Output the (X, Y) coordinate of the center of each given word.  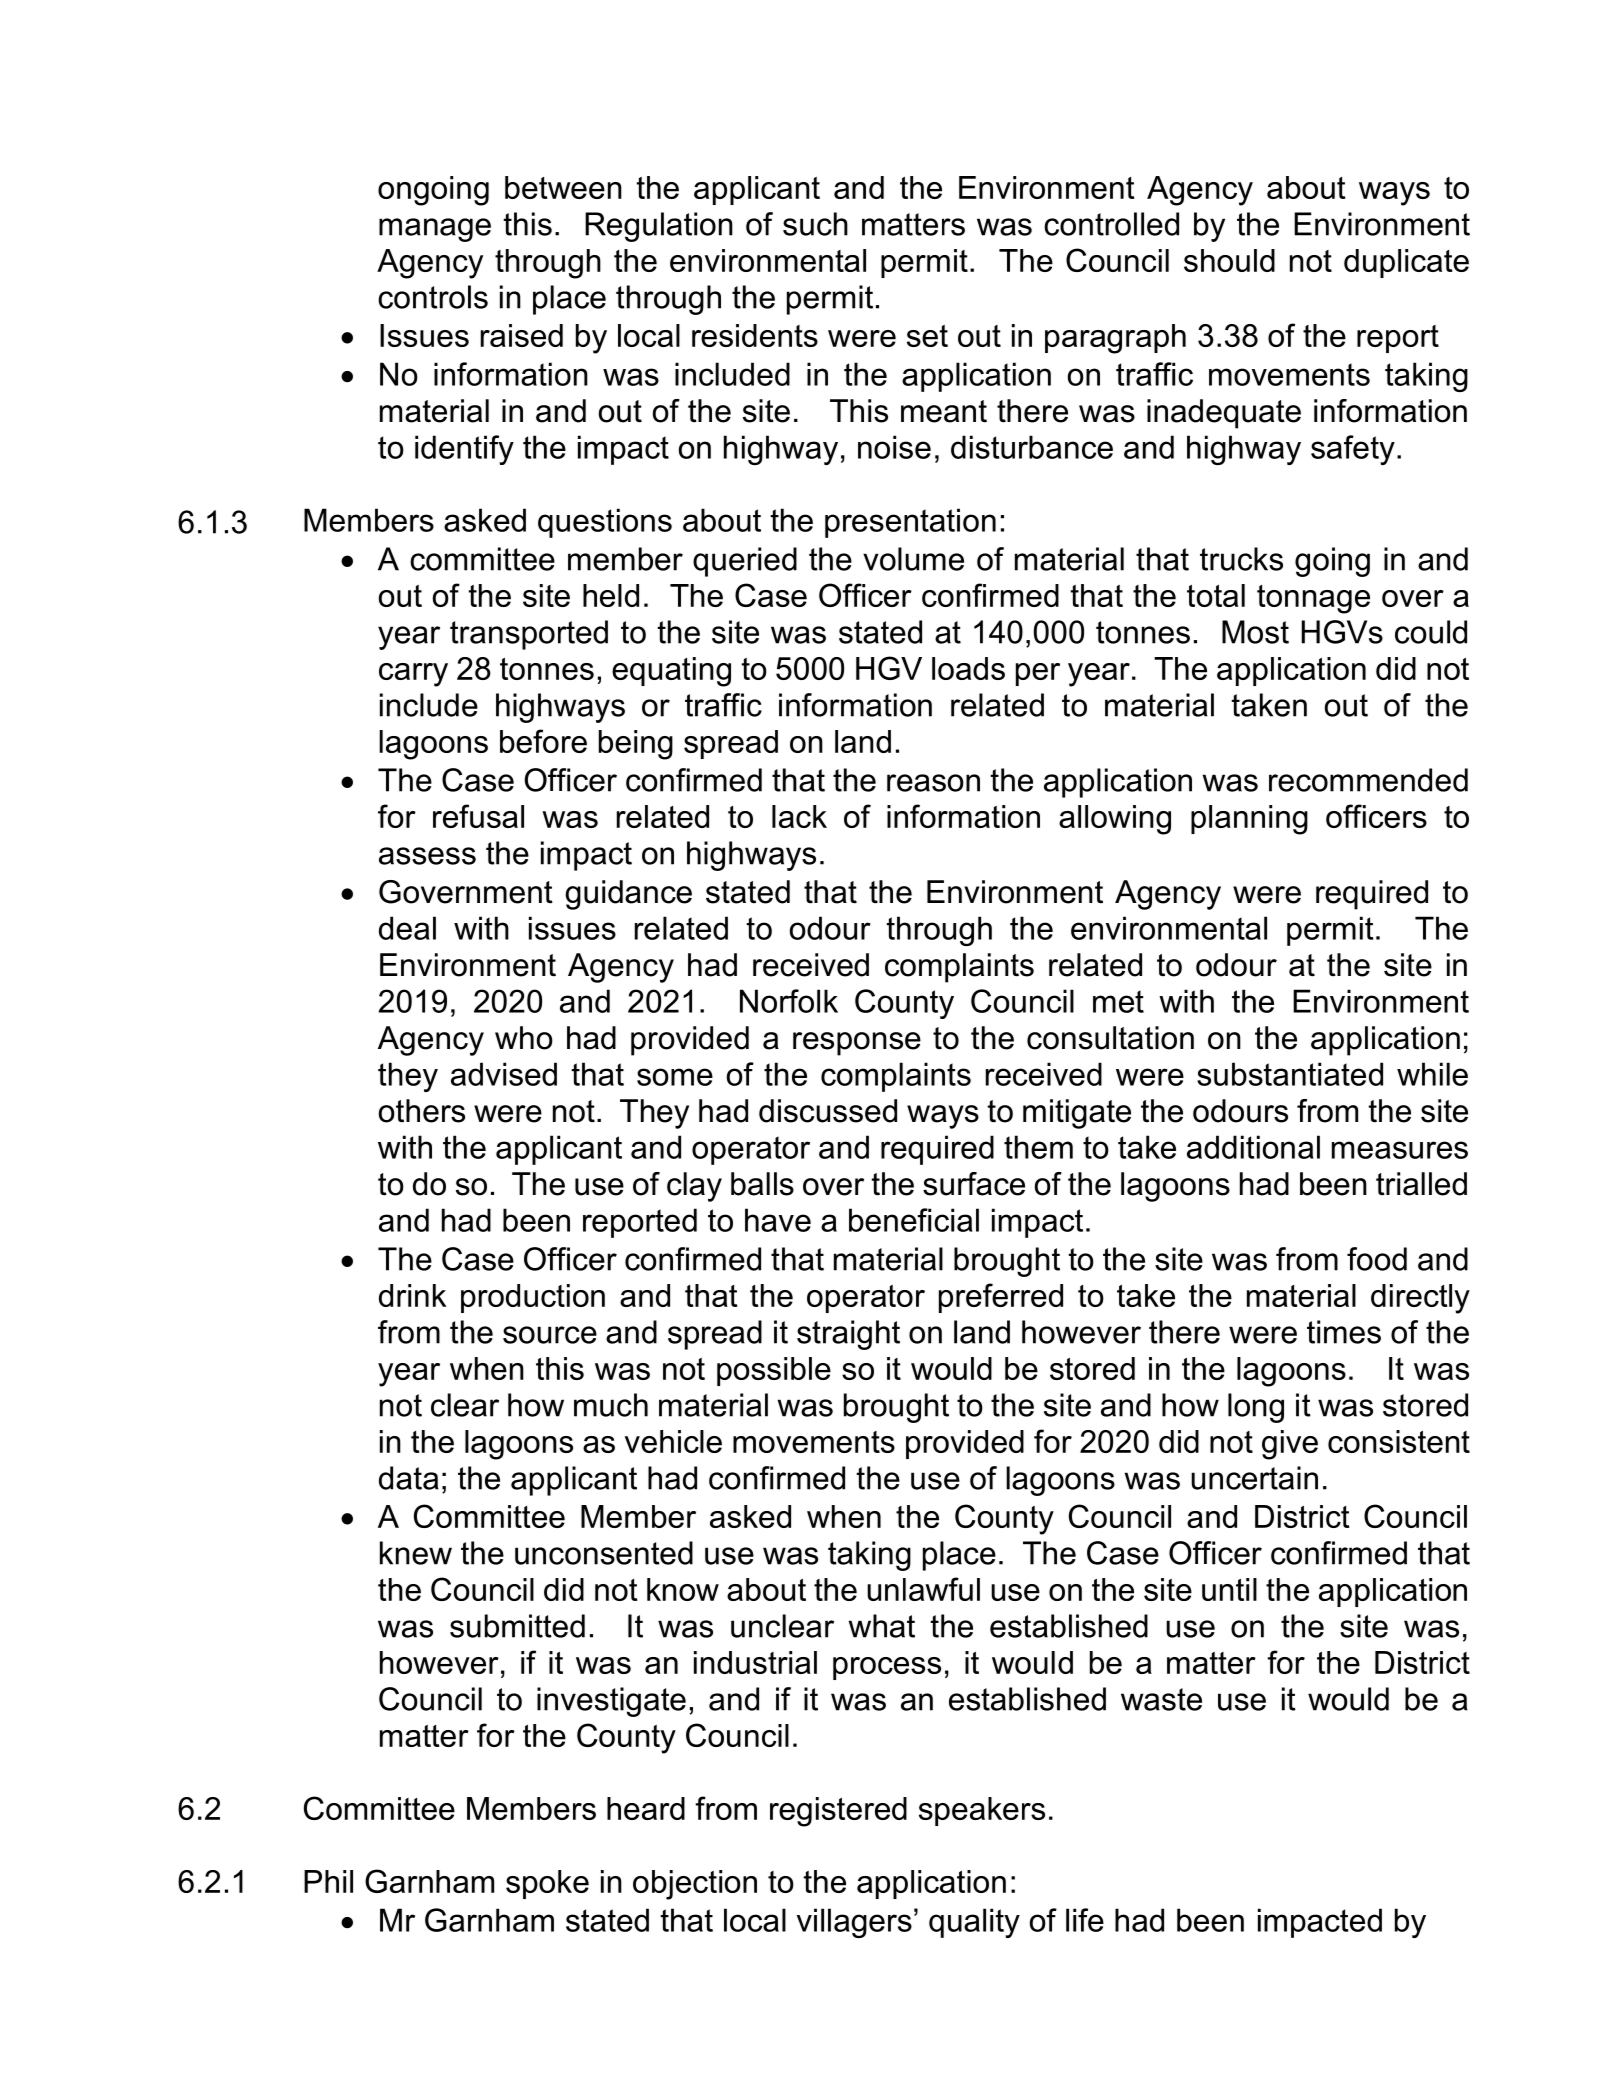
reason (933, 783)
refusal (478, 816)
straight (848, 1335)
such (815, 224)
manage (435, 230)
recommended (1368, 780)
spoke (547, 1884)
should (1229, 260)
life (1085, 1920)
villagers (854, 1923)
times (1344, 1332)
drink (412, 1295)
